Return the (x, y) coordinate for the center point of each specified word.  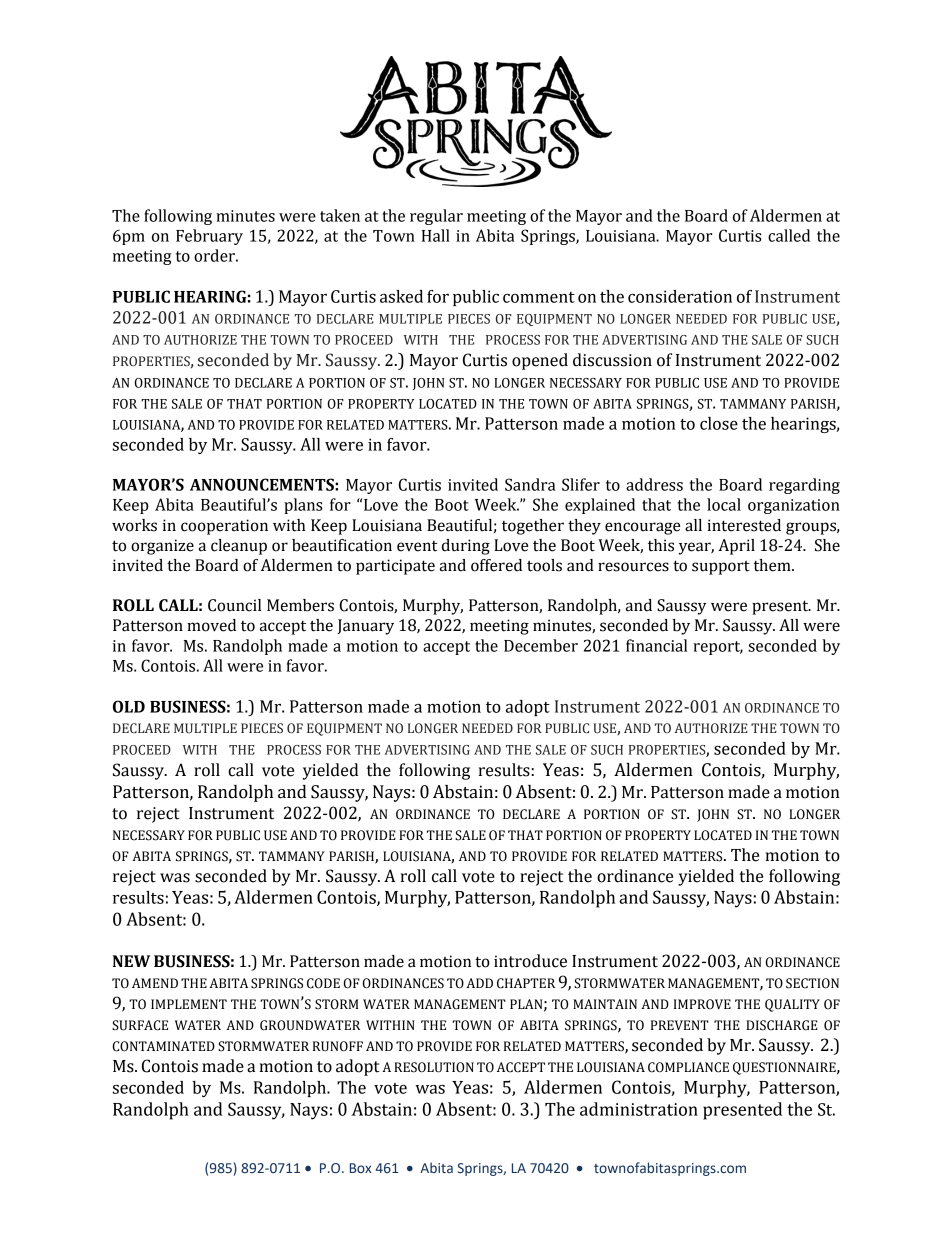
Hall (436, 235)
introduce (530, 961)
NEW (131, 961)
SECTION (812, 983)
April (736, 547)
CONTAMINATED (163, 1046)
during (466, 547)
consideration (680, 296)
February (209, 237)
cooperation (224, 527)
